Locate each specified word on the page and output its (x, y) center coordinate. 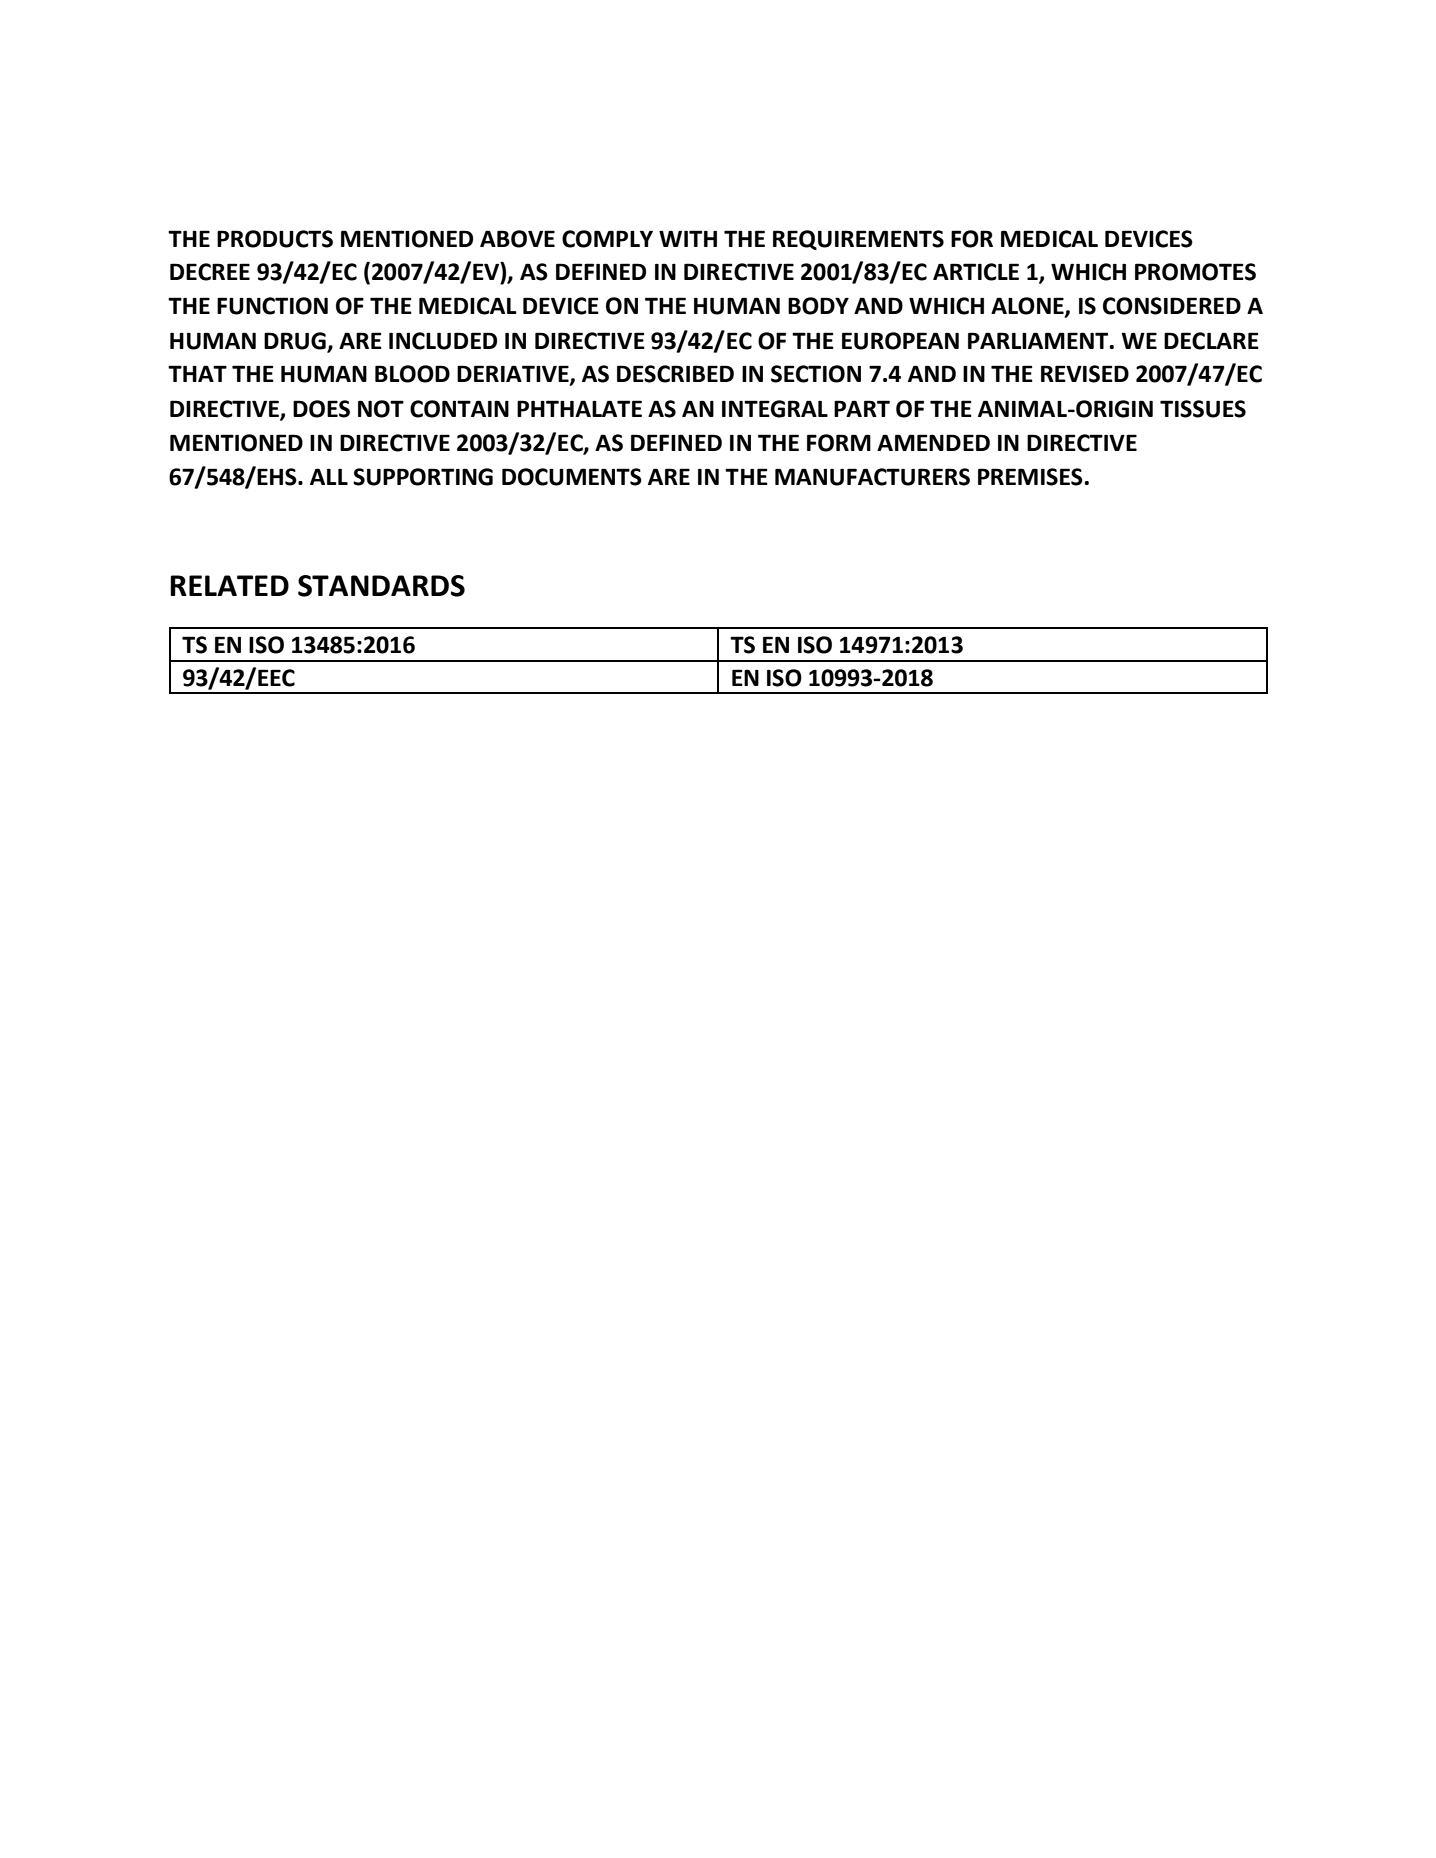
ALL (329, 476)
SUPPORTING (423, 477)
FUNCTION (272, 306)
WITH (688, 238)
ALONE (1028, 307)
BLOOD (412, 374)
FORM (839, 443)
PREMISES (1030, 477)
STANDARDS (381, 586)
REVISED (1085, 374)
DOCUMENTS (572, 477)
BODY (818, 306)
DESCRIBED (675, 374)
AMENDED (933, 442)
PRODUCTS (275, 239)
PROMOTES (1195, 272)
